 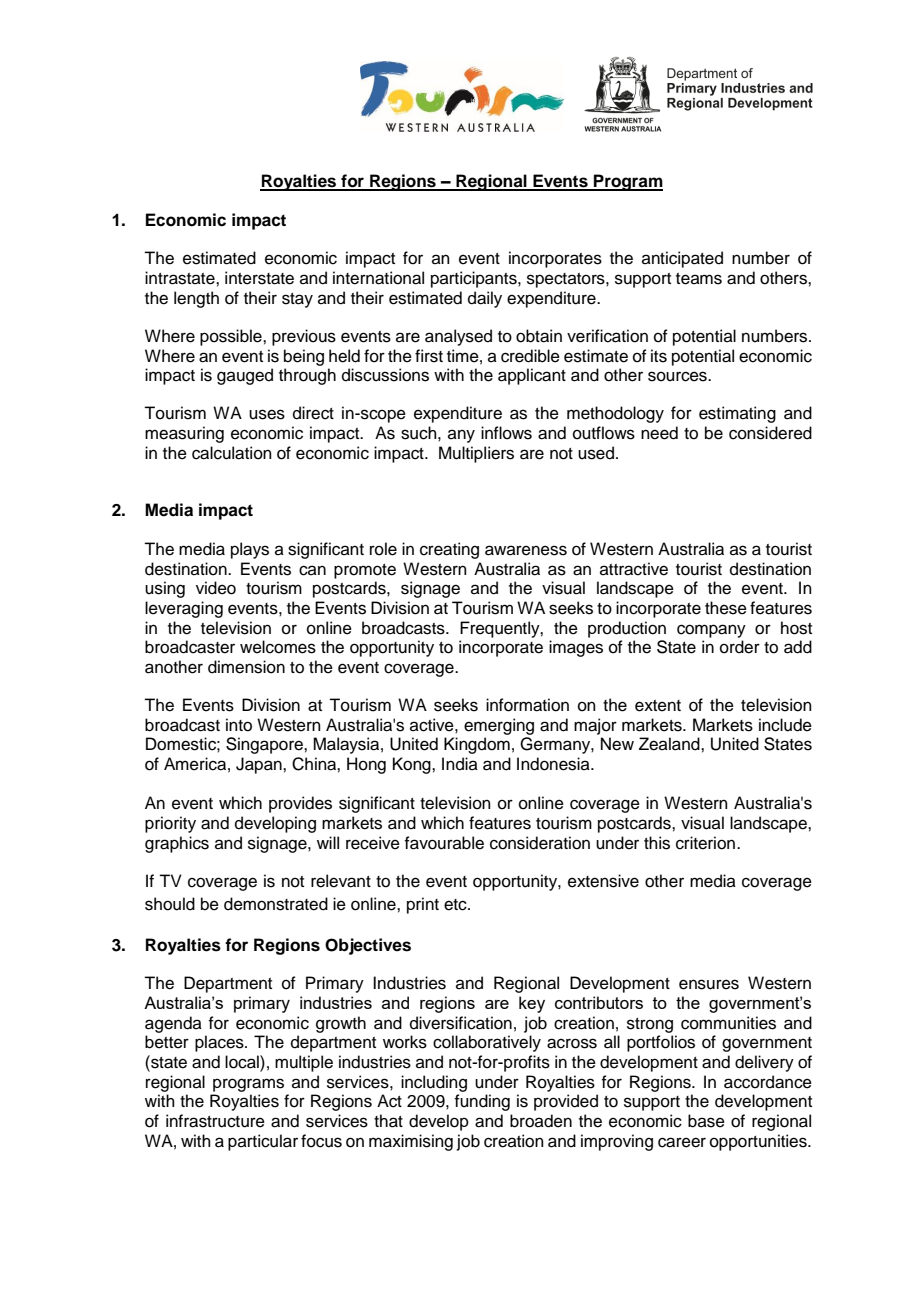 What do you see at coordinates (706, 1121) in the screenshot?
I see `base` at bounding box center [706, 1121].
